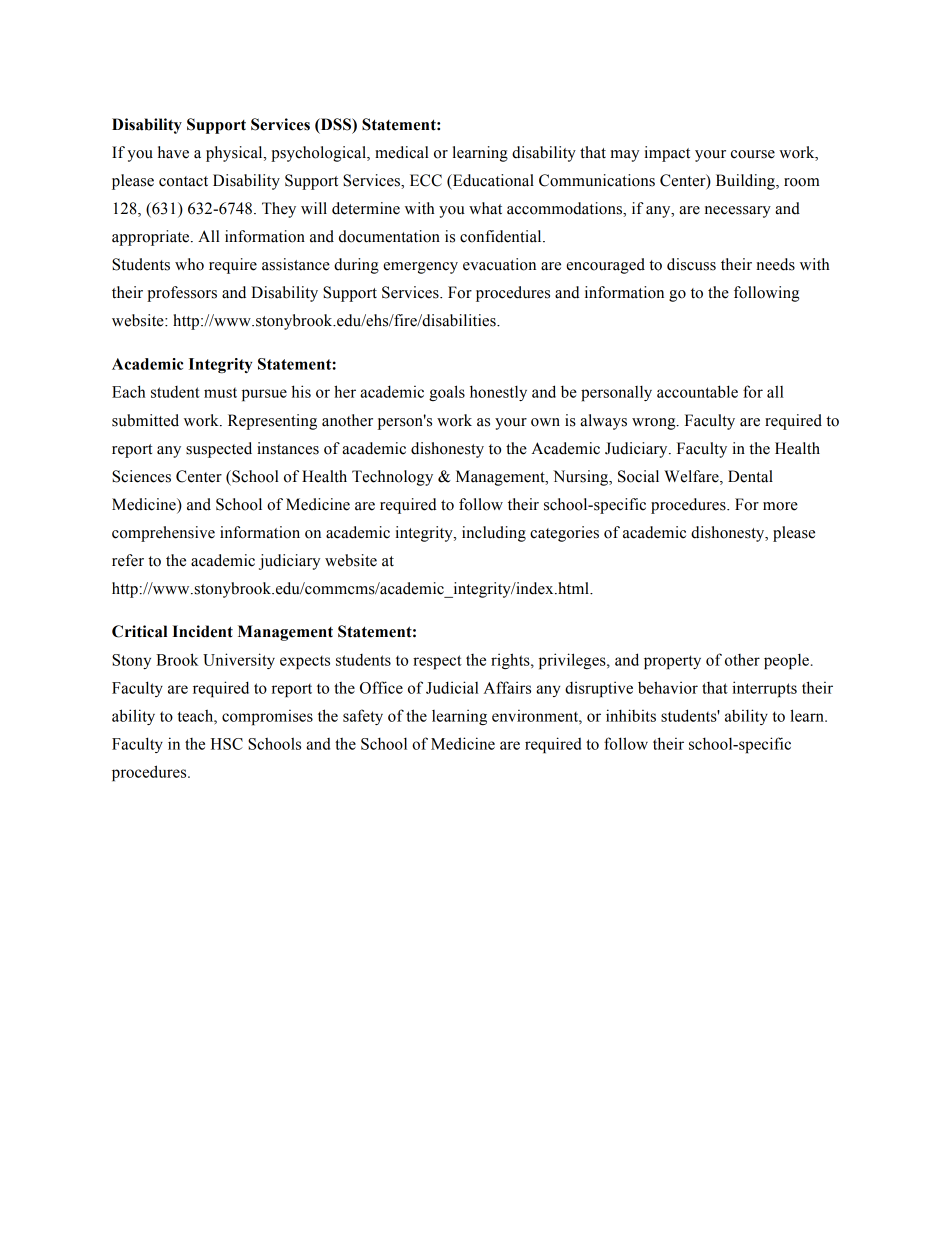 The height and width of the image is (1233, 952). What do you see at coordinates (183, 181) in the image?
I see `contact` at bounding box center [183, 181].
